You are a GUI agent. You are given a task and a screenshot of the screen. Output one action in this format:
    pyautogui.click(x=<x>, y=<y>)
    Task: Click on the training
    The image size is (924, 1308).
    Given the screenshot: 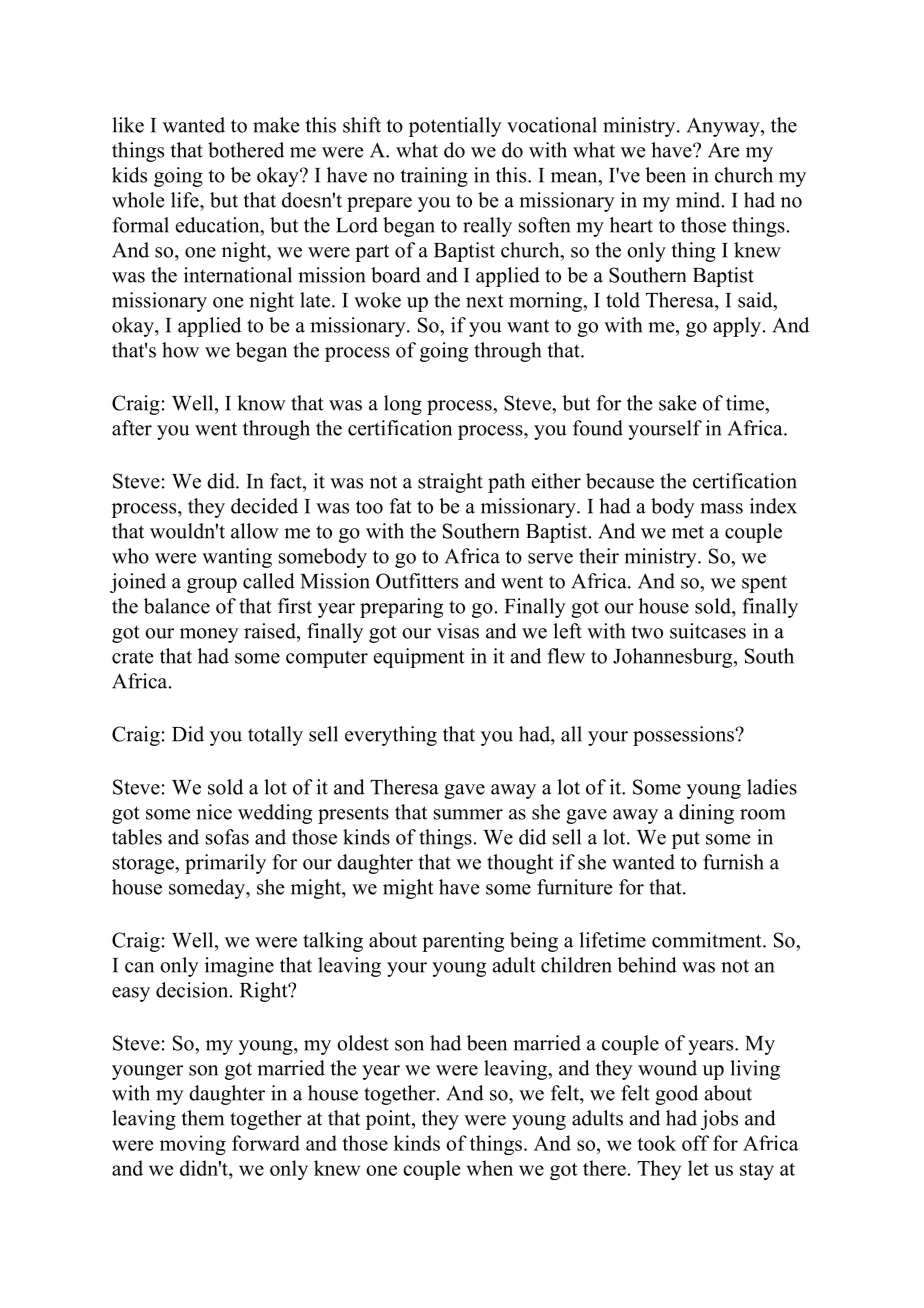 What is the action you would take?
    pyautogui.click(x=434, y=177)
